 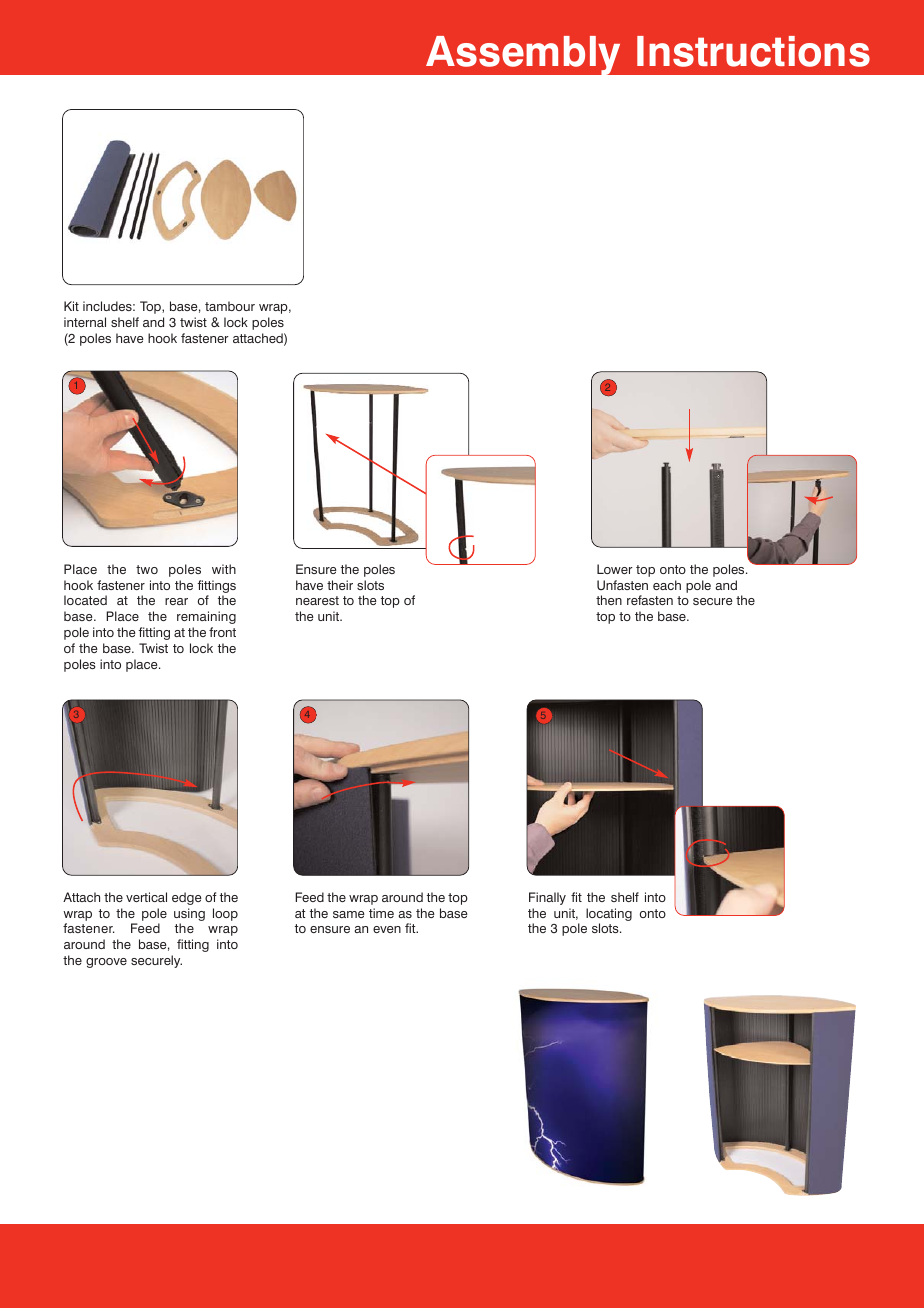 What do you see at coordinates (206, 617) in the document?
I see `remaining` at bounding box center [206, 617].
